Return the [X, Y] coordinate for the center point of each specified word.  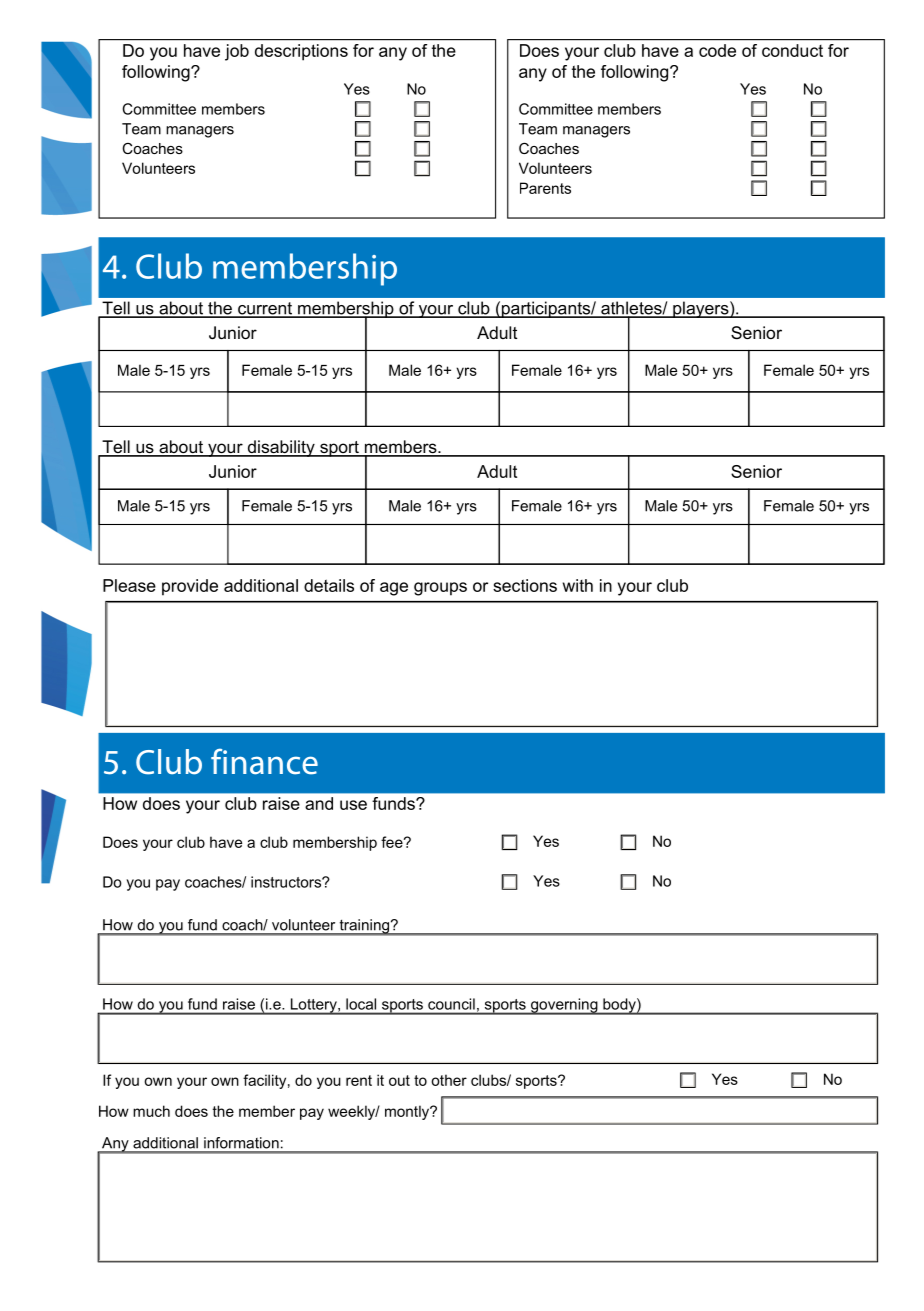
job [237, 52]
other [449, 1080]
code [717, 50]
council [451, 1004]
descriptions [301, 52]
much [151, 1111]
